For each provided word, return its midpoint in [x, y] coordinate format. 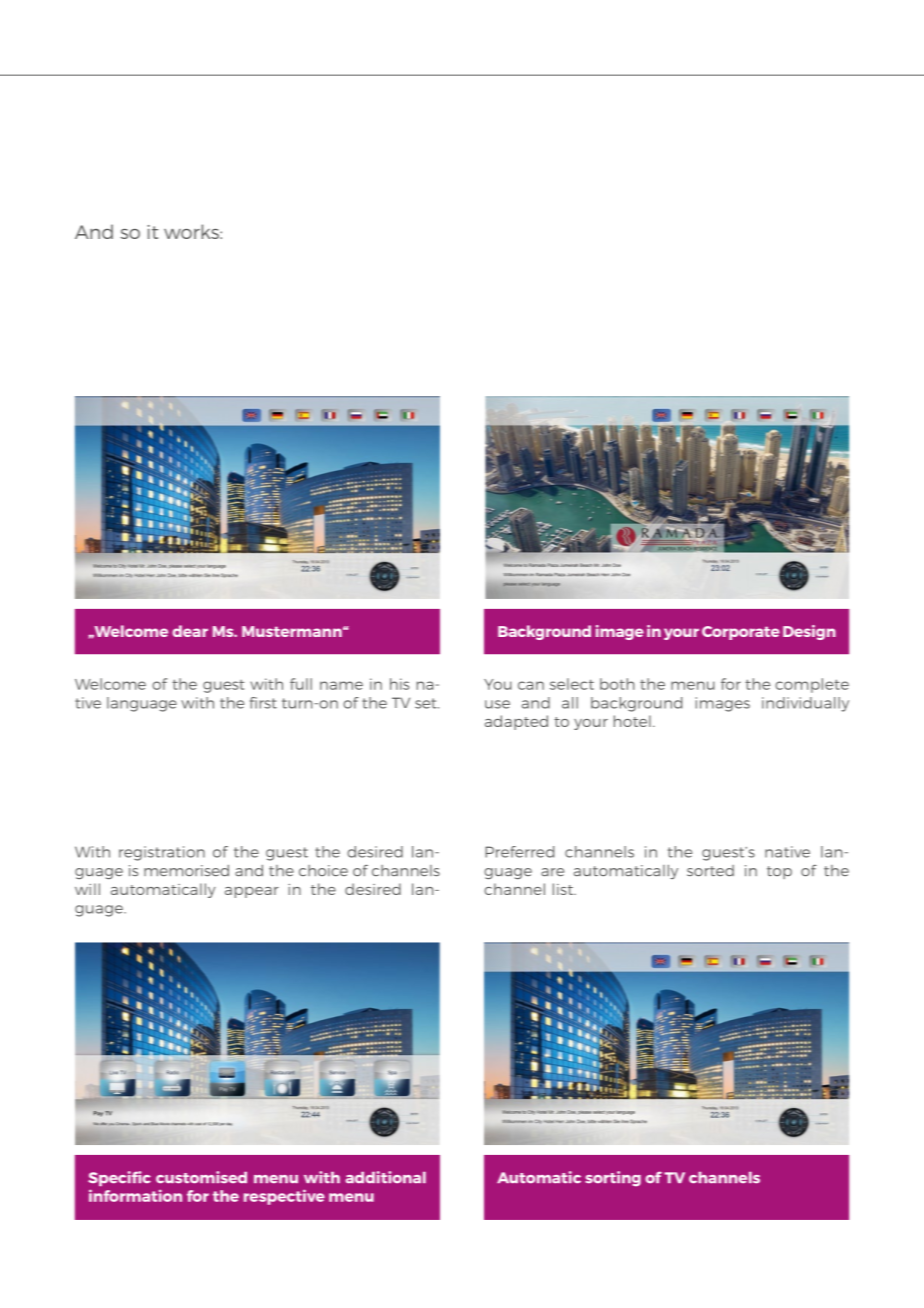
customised [201, 1177]
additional [386, 1177]
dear [190, 631]
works [192, 231]
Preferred [519, 852]
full [301, 684]
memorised [186, 871]
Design [809, 632]
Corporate [741, 633]
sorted [710, 870]
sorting [613, 1179]
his [399, 684]
